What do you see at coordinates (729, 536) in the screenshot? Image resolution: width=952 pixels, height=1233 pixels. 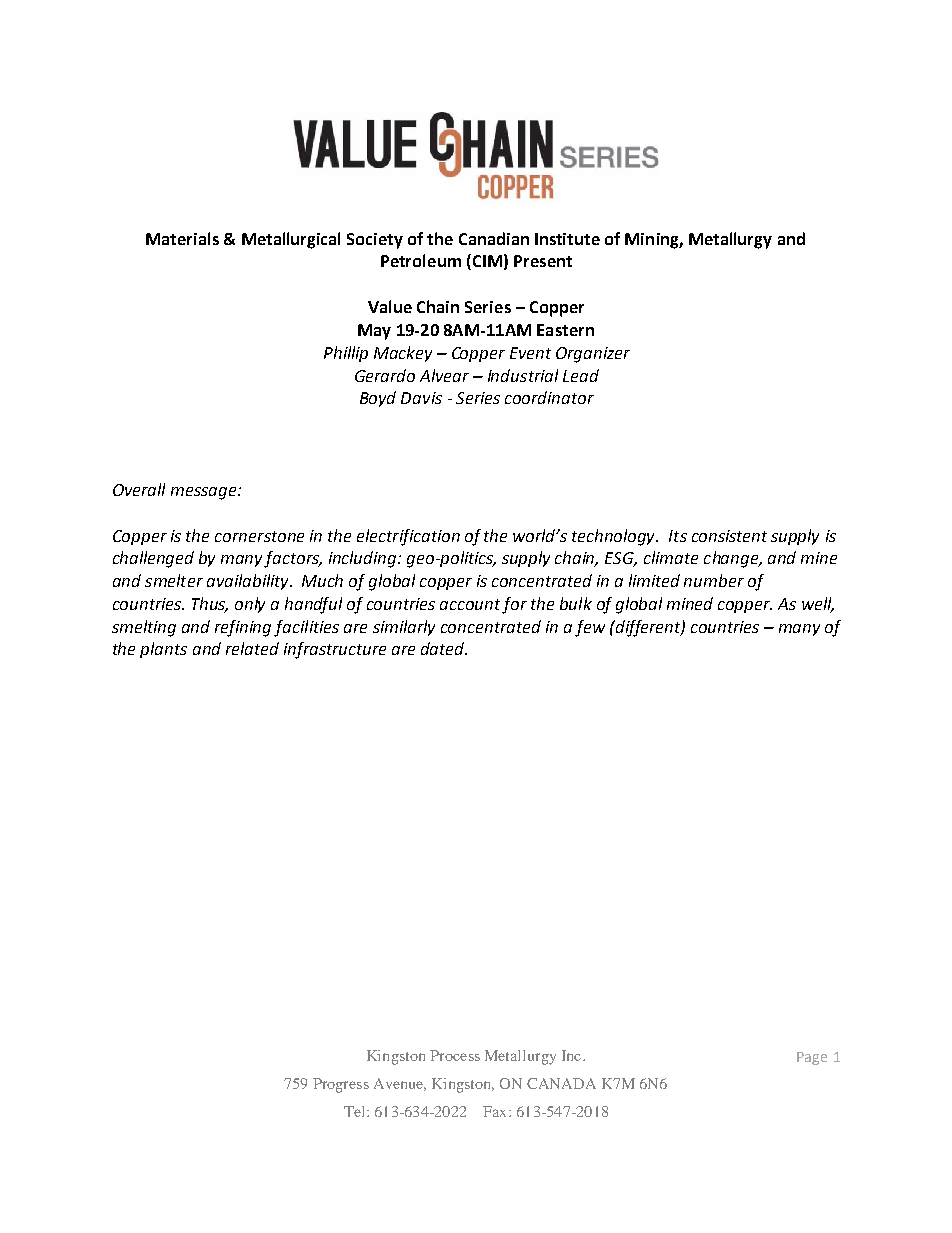 I see `consistent` at bounding box center [729, 536].
